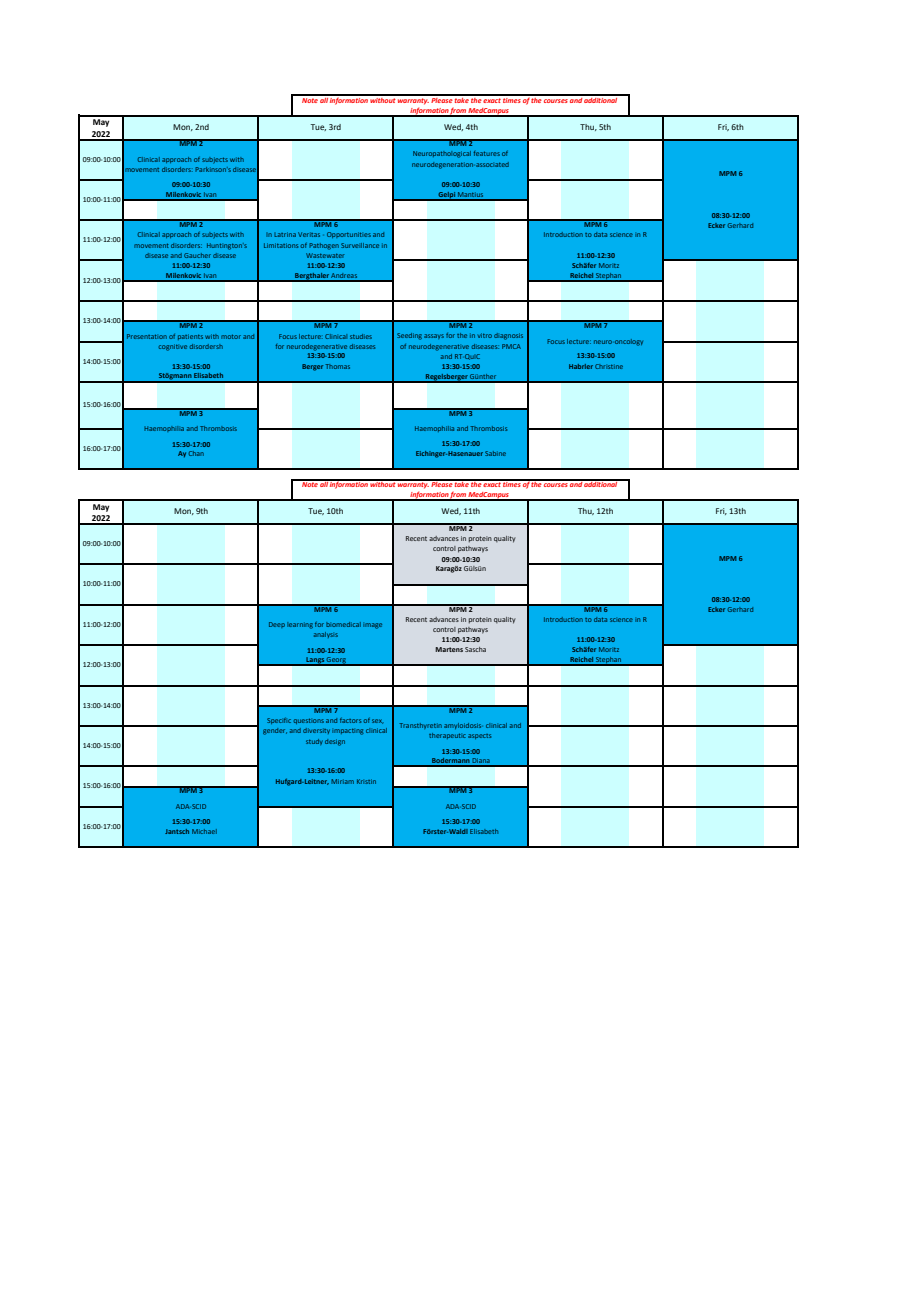 The image size is (924, 1308). What do you see at coordinates (204, 831) in the screenshot?
I see `Michael` at bounding box center [204, 831].
